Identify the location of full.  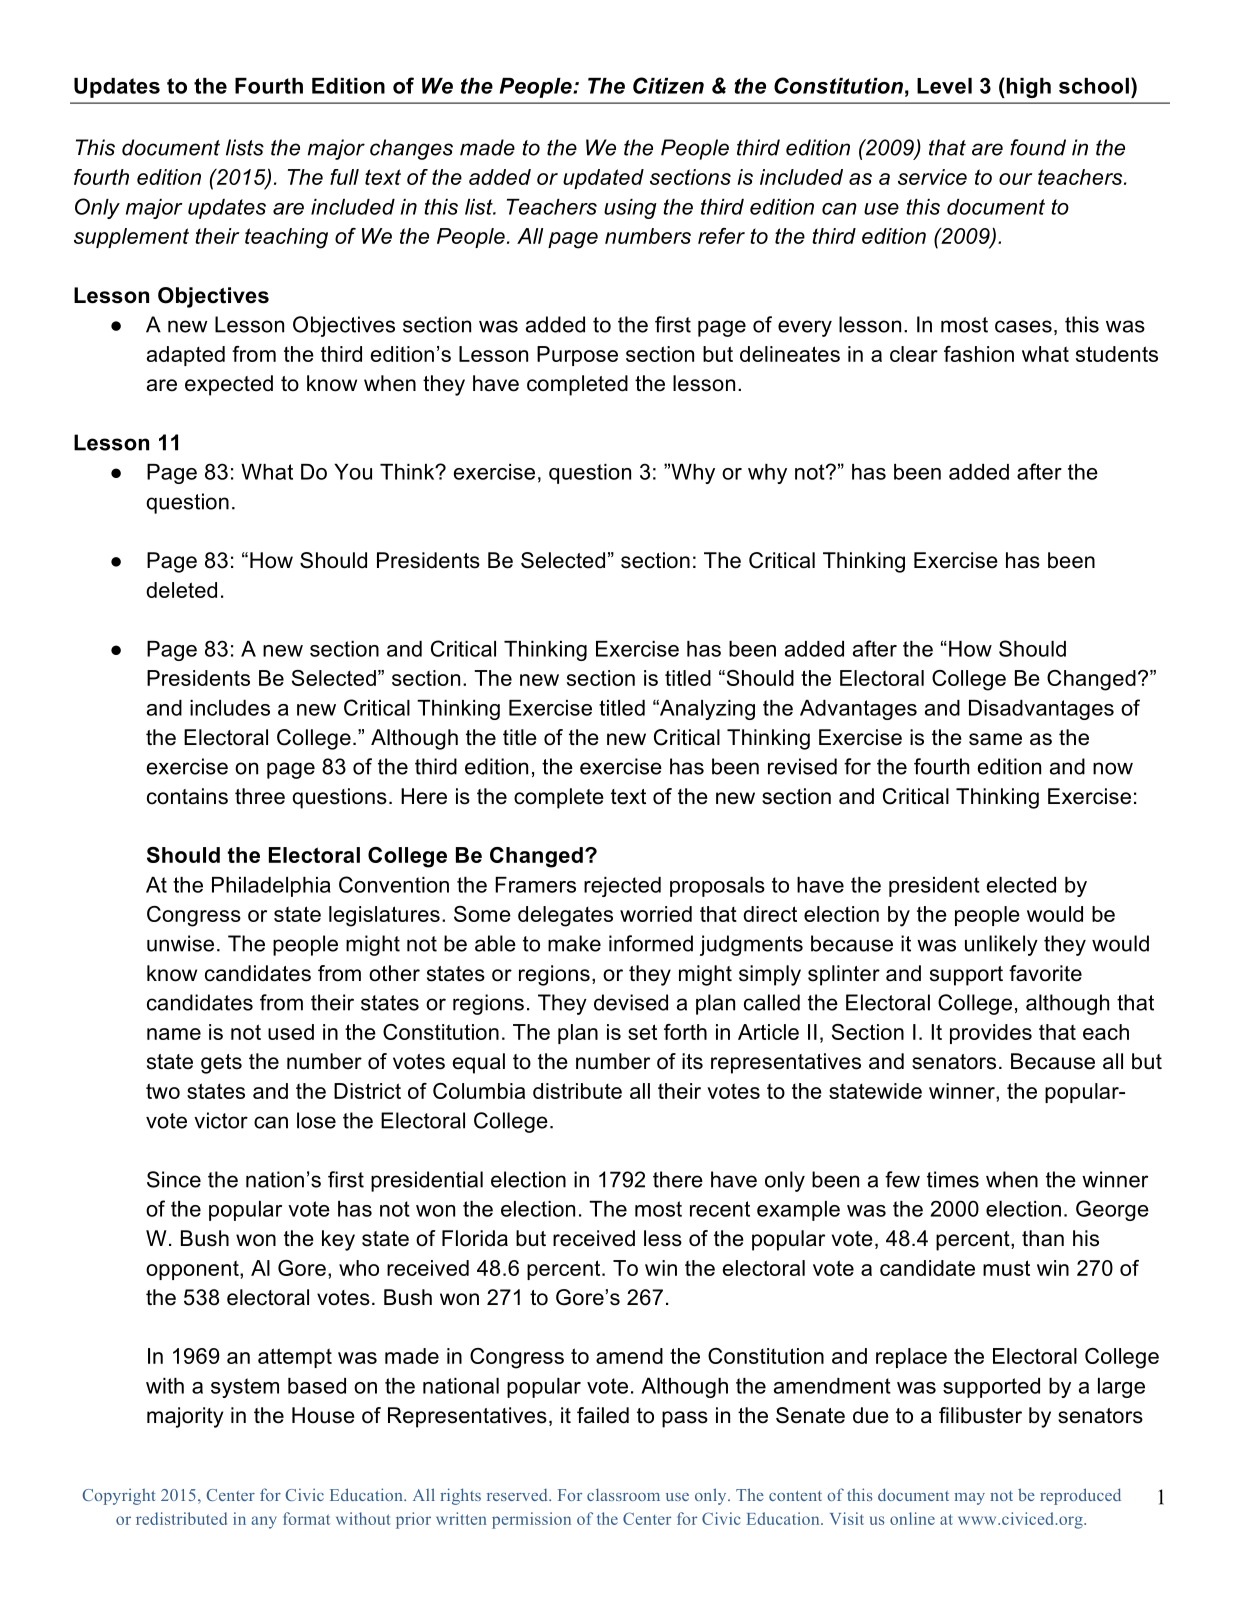
(344, 177).
